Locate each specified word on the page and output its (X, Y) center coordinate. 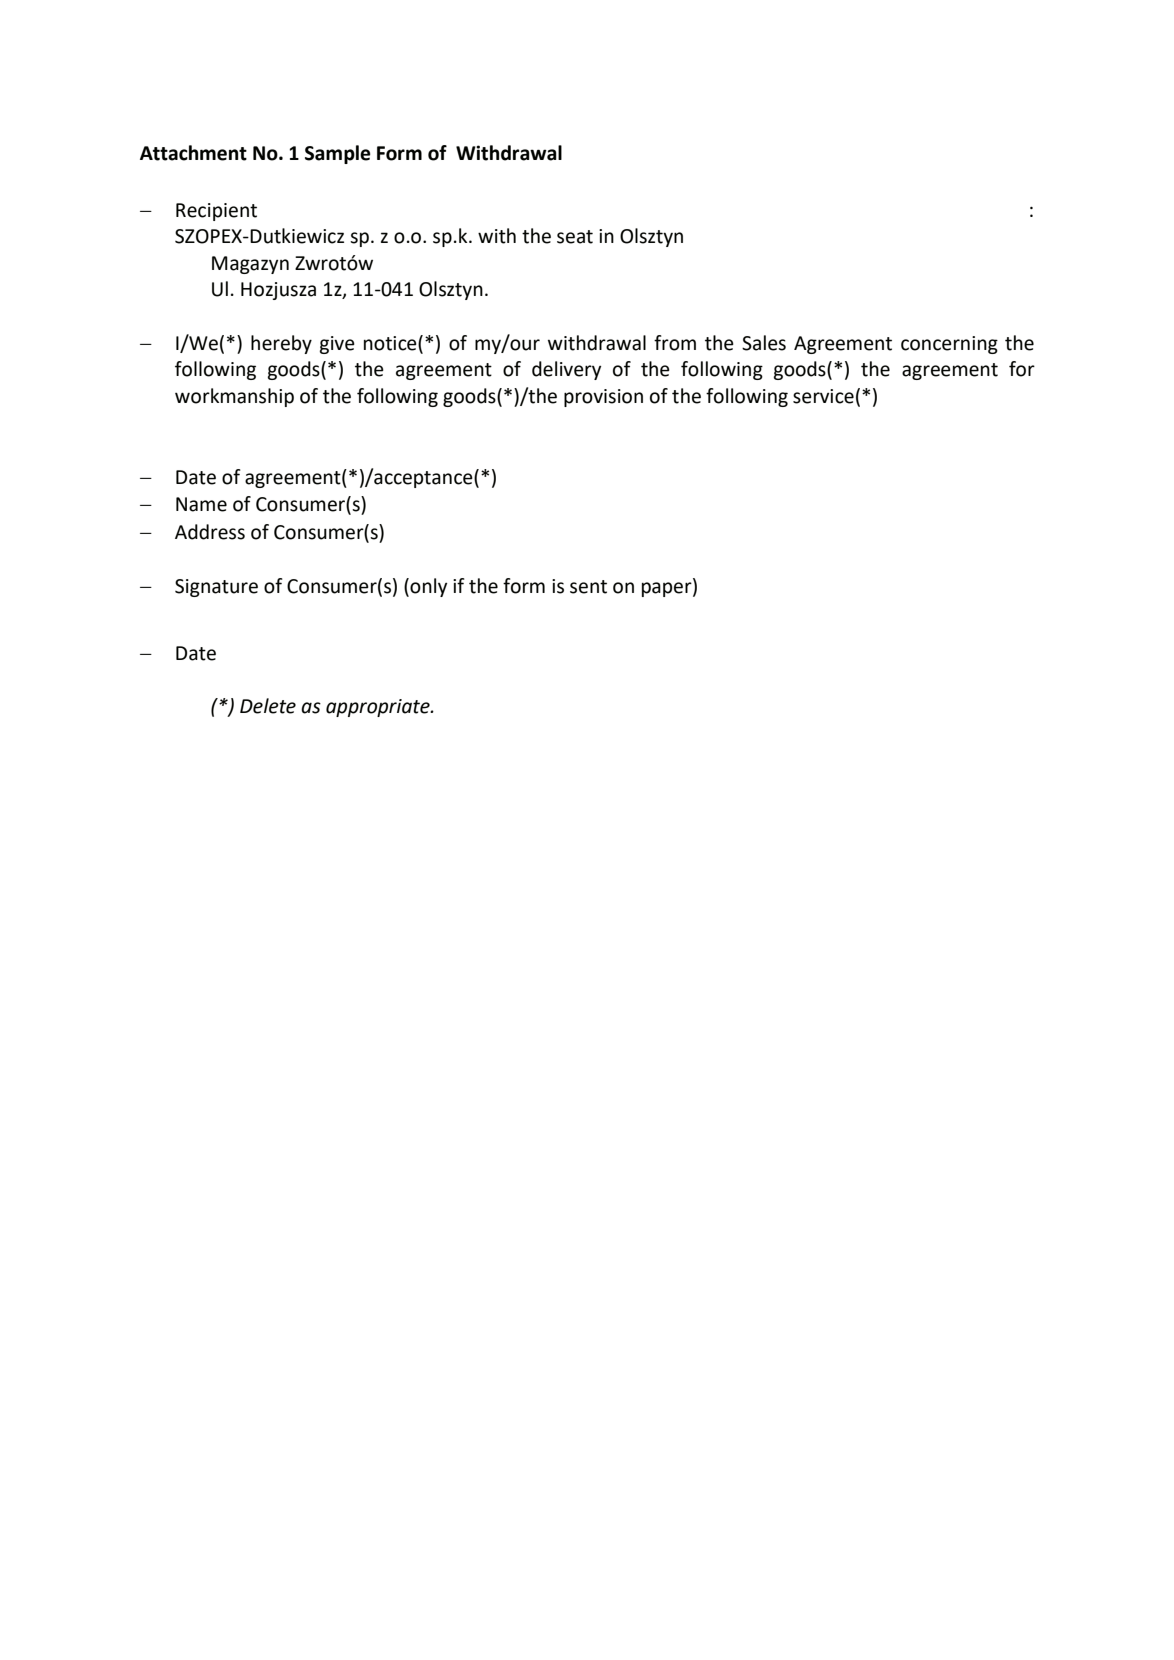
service (823, 396)
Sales (764, 343)
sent (588, 587)
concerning (949, 345)
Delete (268, 706)
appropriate (379, 708)
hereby (281, 344)
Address (210, 532)
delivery (566, 370)
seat (575, 237)
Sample (338, 154)
